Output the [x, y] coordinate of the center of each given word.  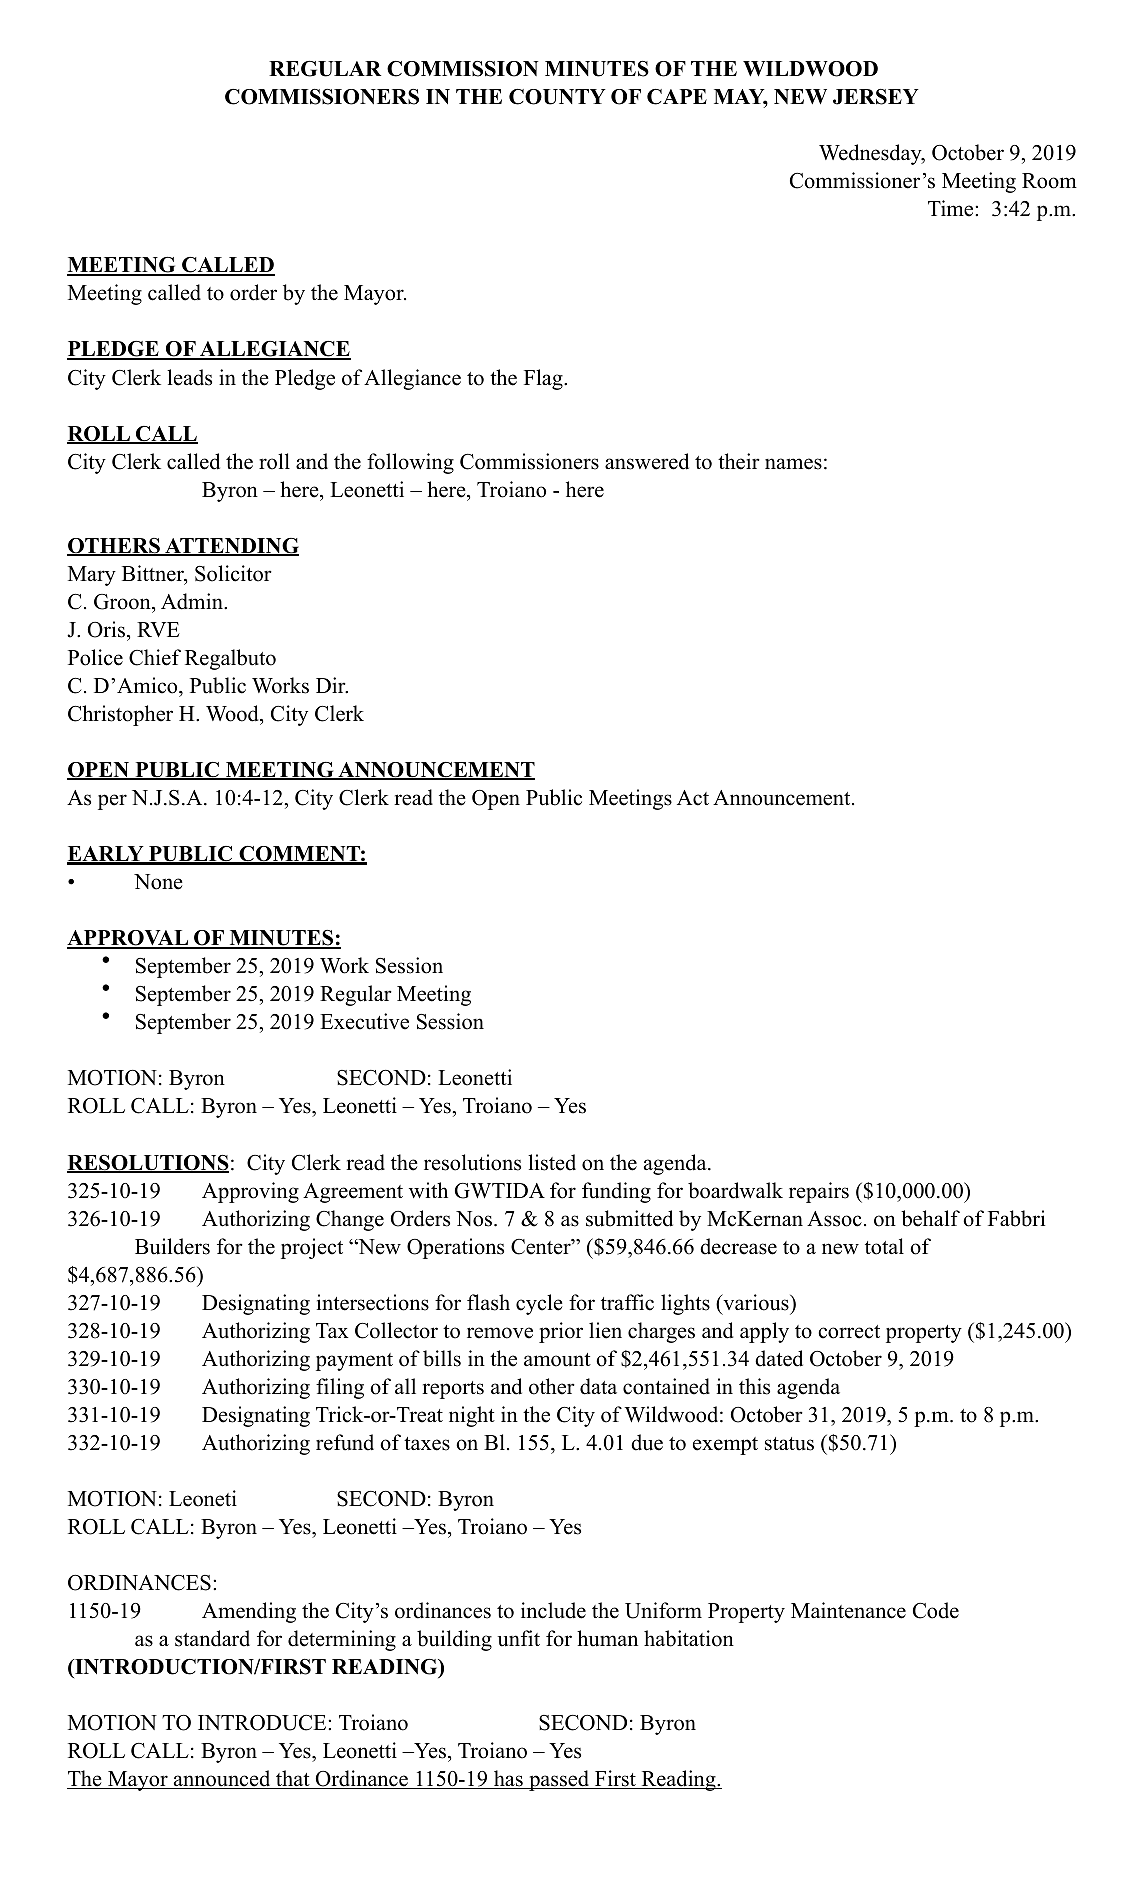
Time [952, 208]
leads [189, 377]
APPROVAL [129, 939]
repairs [819, 1192]
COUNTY [557, 97]
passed [559, 1780]
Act [693, 798]
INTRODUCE [263, 1723]
